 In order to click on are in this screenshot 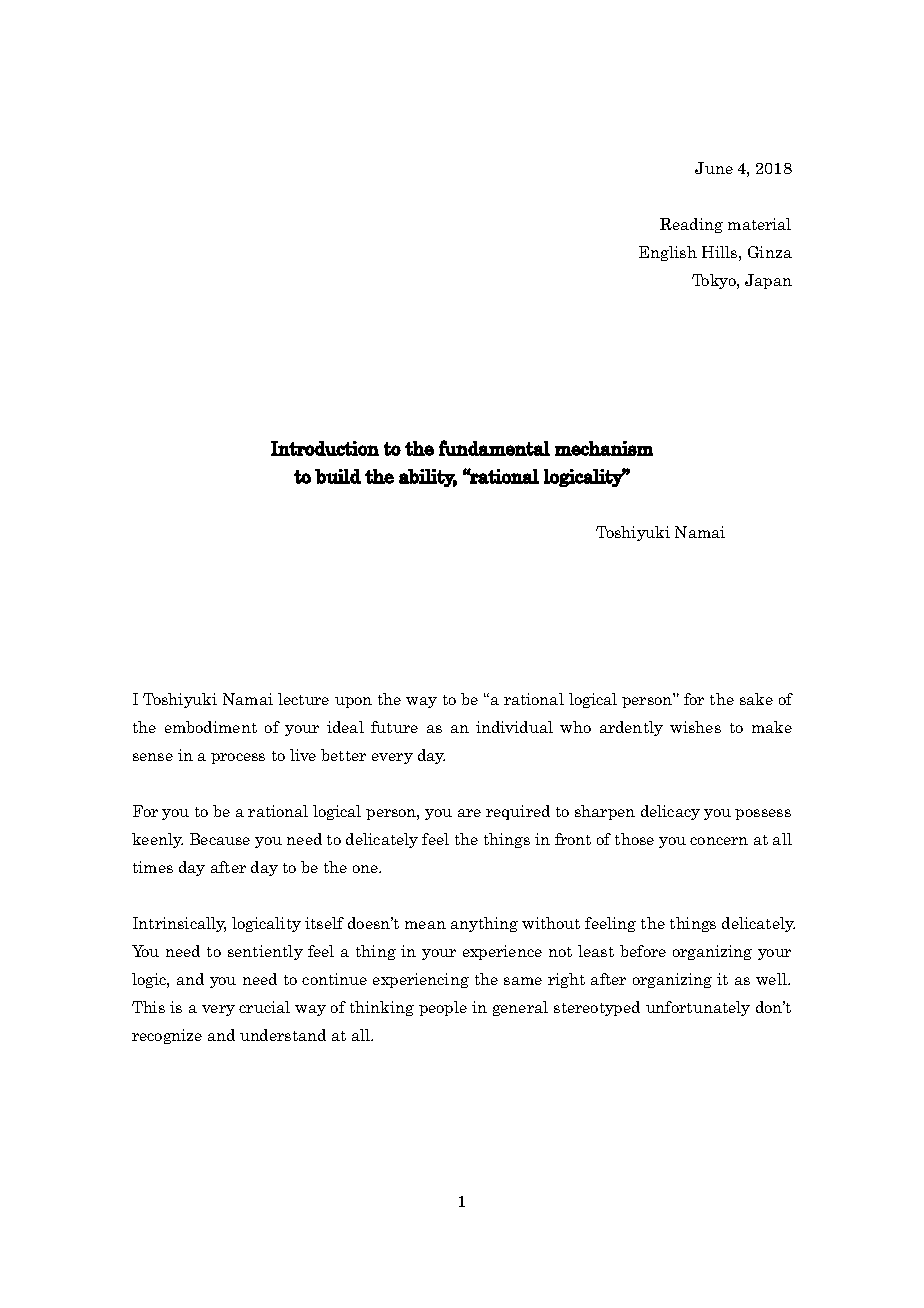, I will do `click(469, 813)`.
